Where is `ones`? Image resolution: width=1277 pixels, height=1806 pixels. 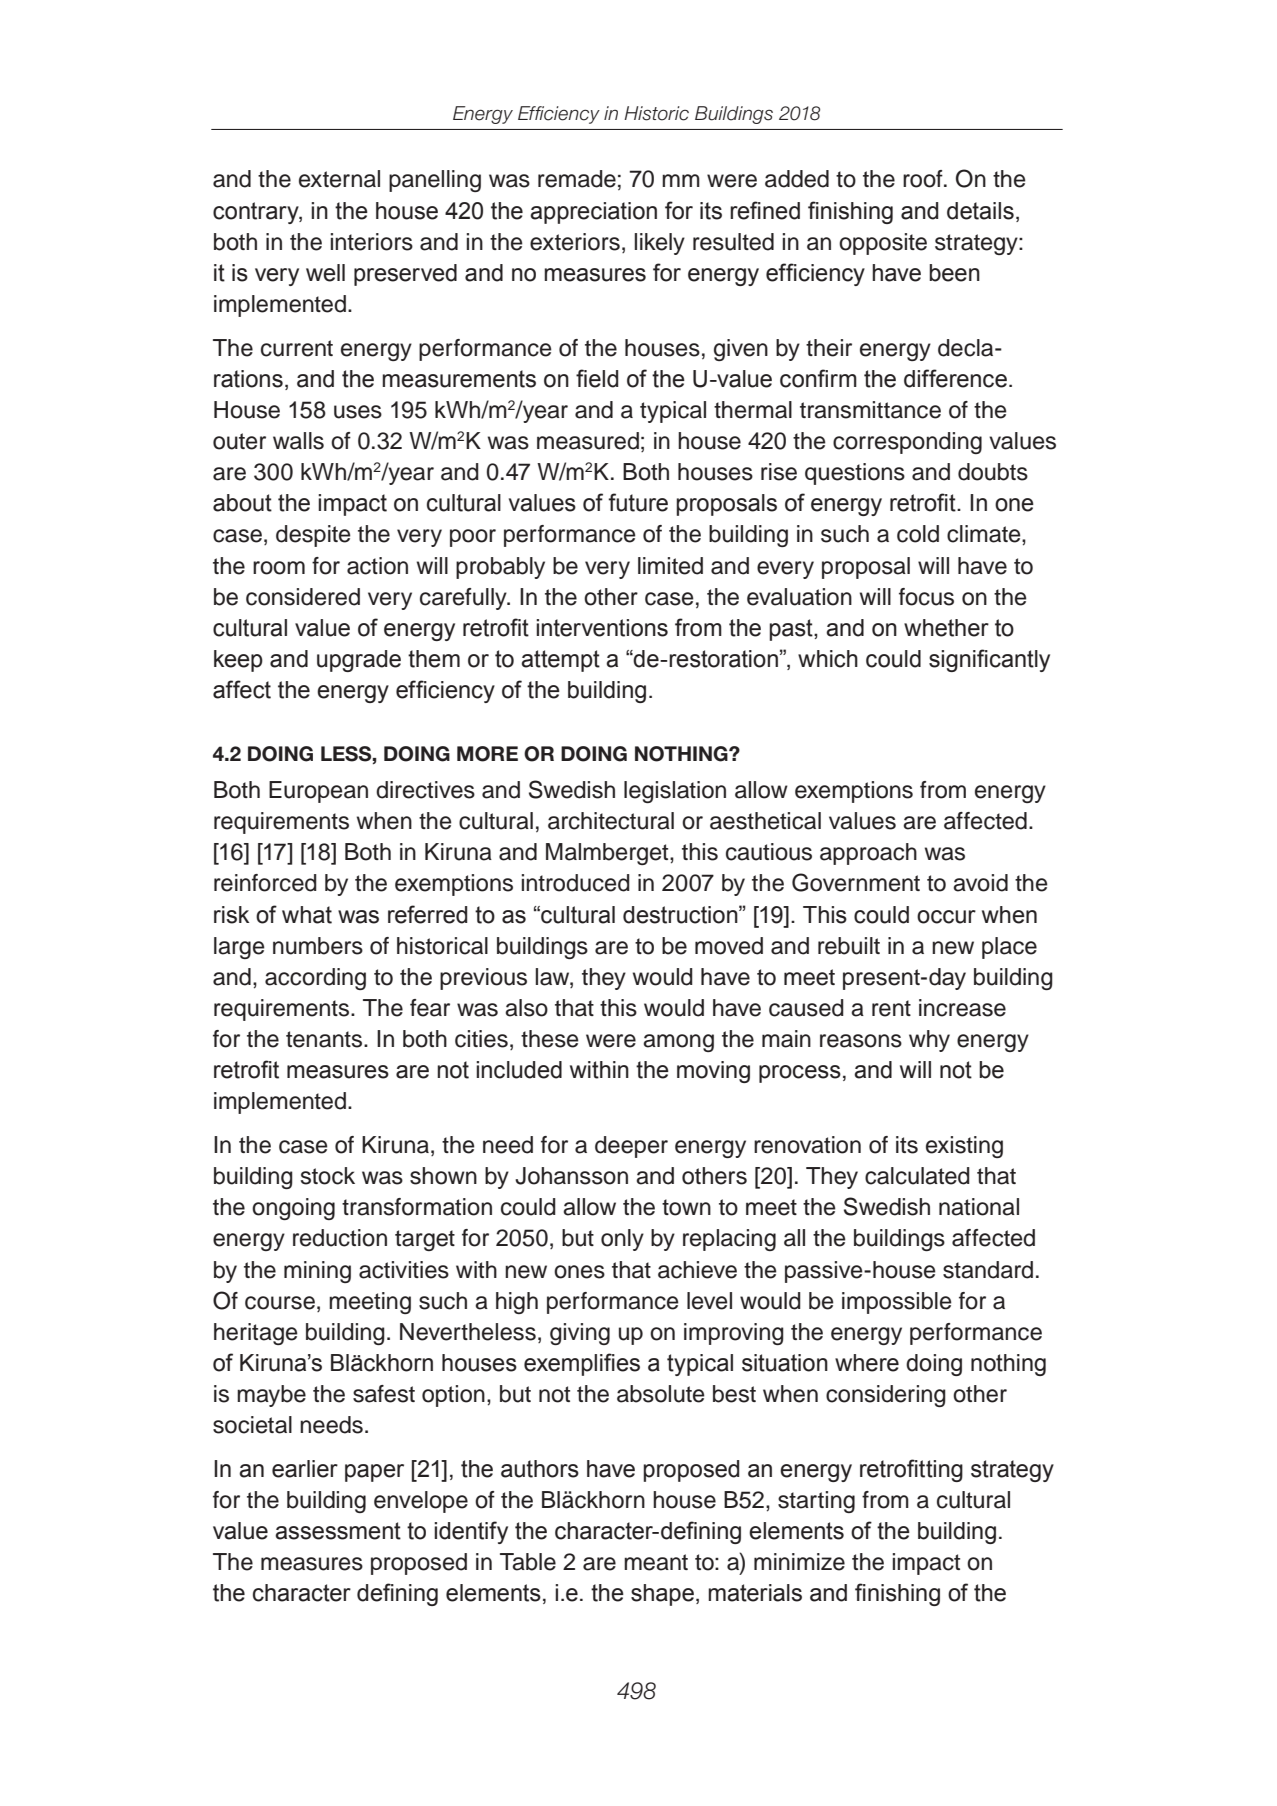
ones is located at coordinates (579, 1272).
